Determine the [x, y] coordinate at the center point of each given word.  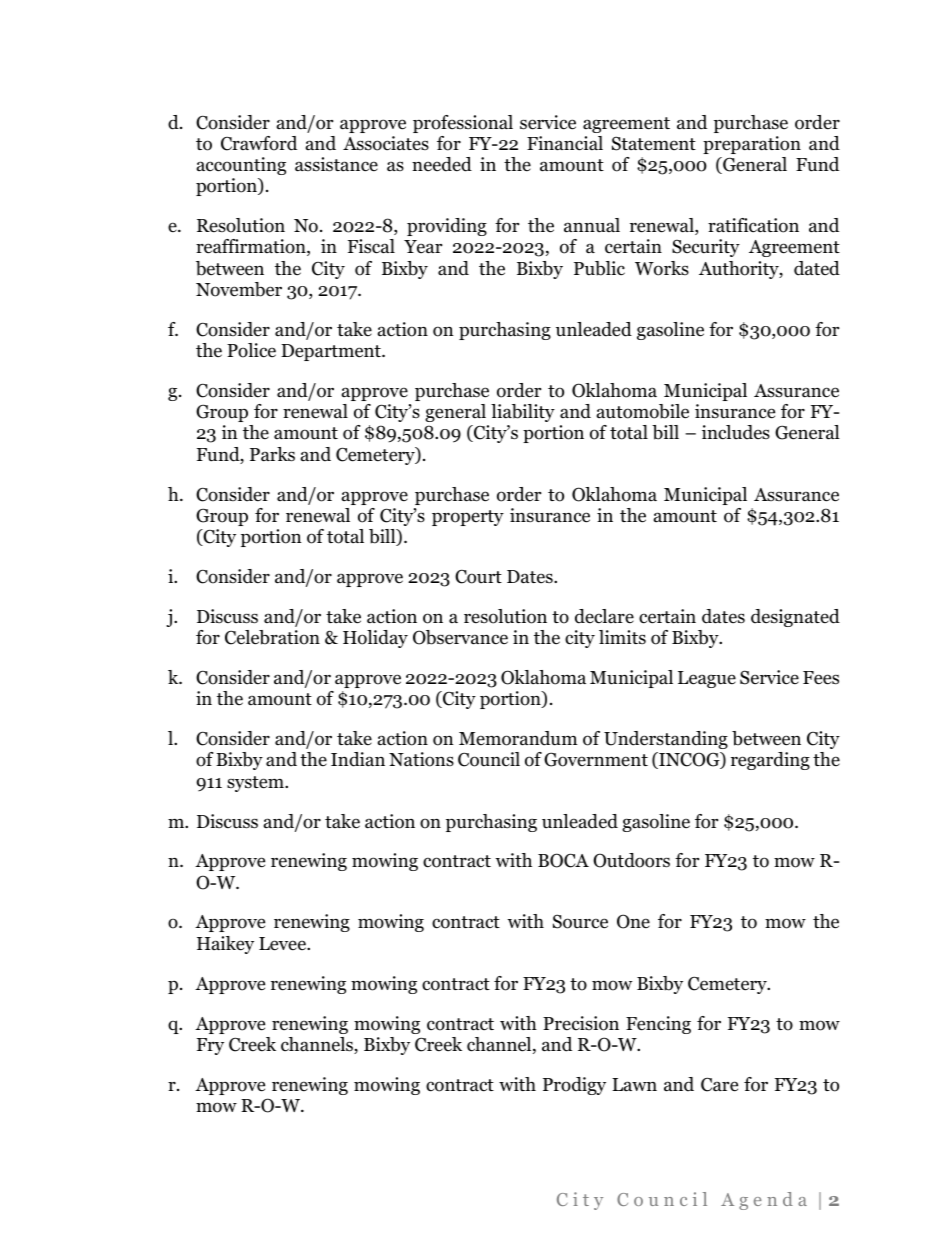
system [256, 784]
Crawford [259, 143]
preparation [752, 145]
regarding [770, 761]
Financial [565, 143]
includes [736, 432]
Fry [210, 1046]
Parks [272, 454]
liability [523, 413]
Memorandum [518, 738]
